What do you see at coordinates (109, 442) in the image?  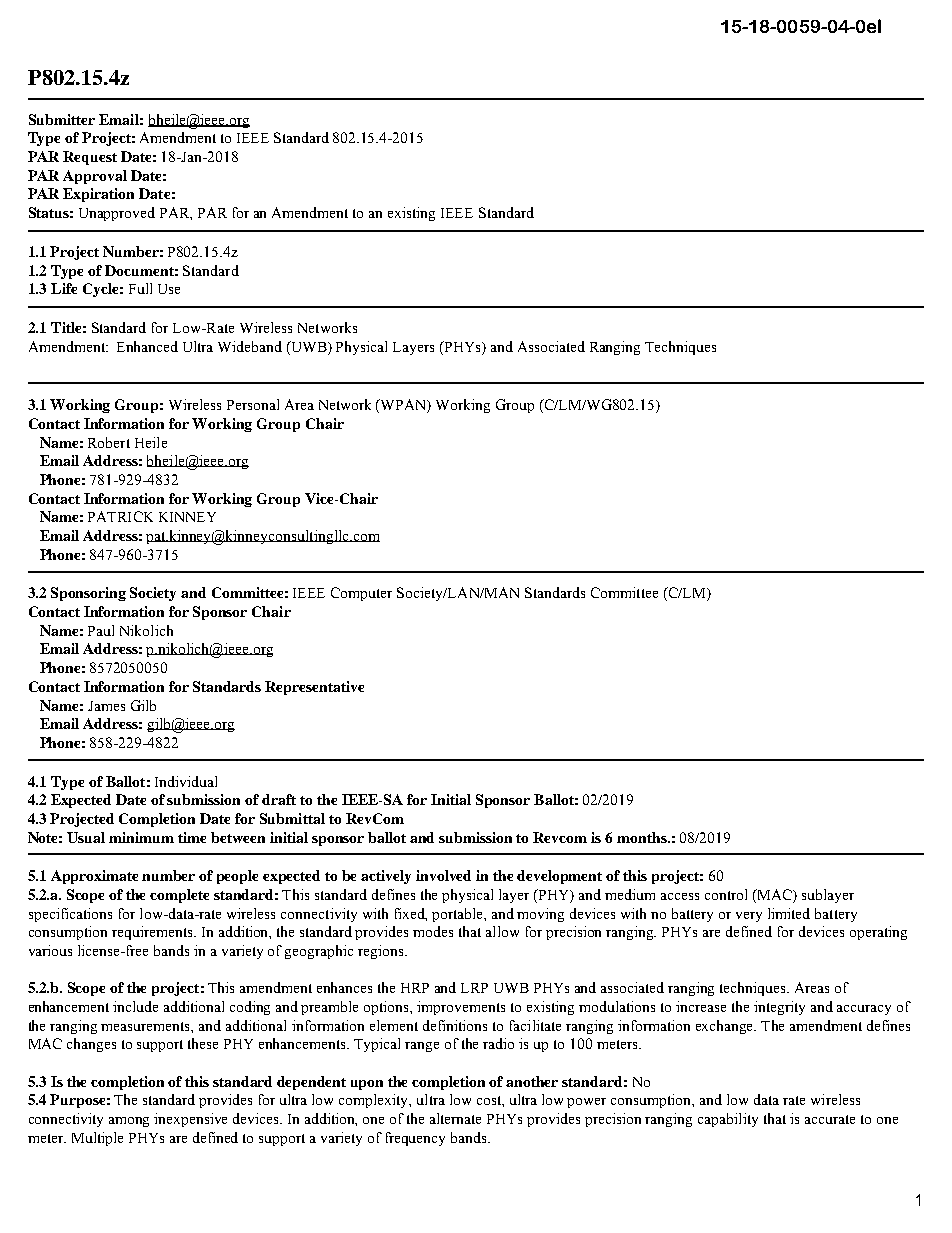 I see `Robert` at bounding box center [109, 442].
